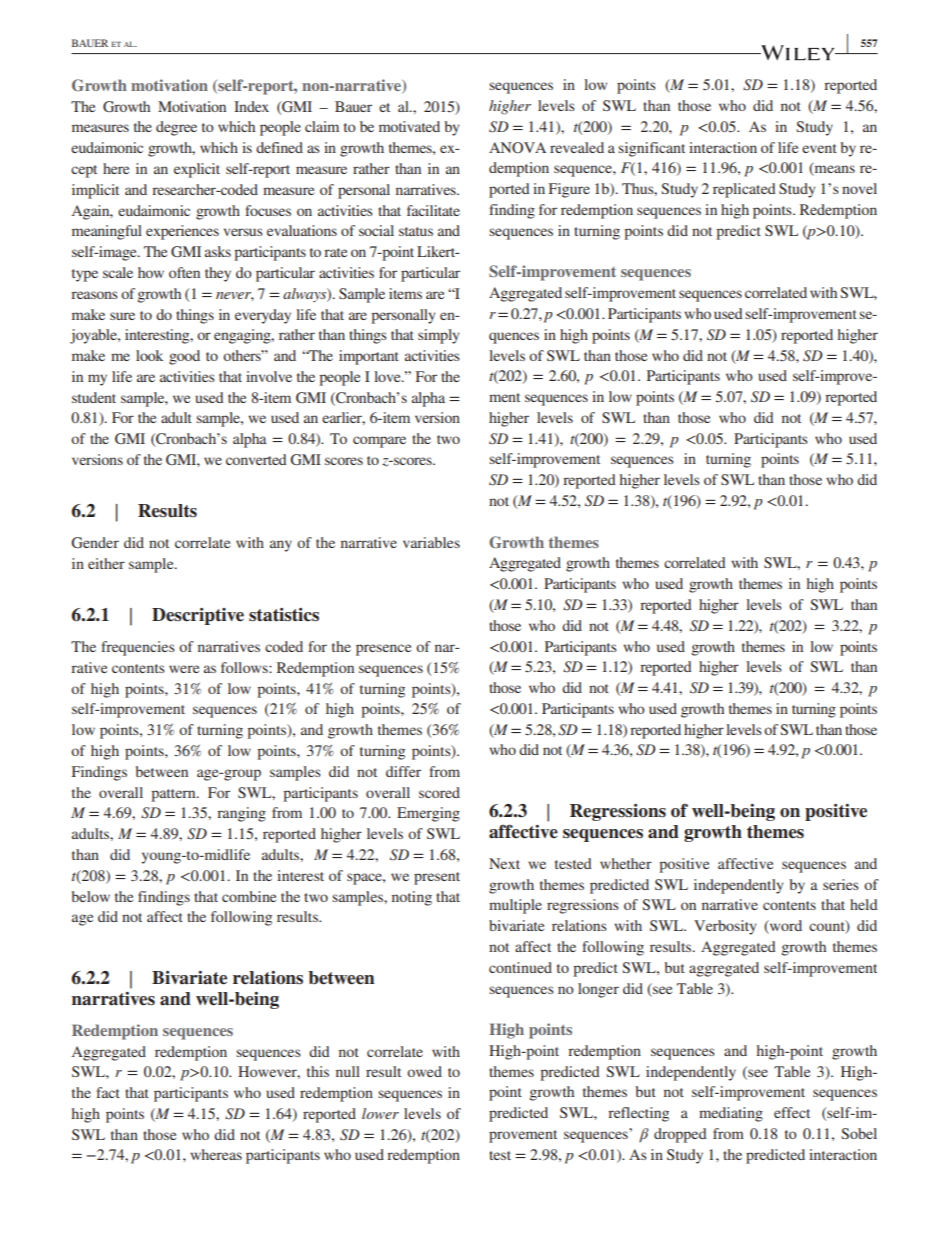  Describe the element at coordinates (108, 1092) in the image. I see `fact` at that location.
